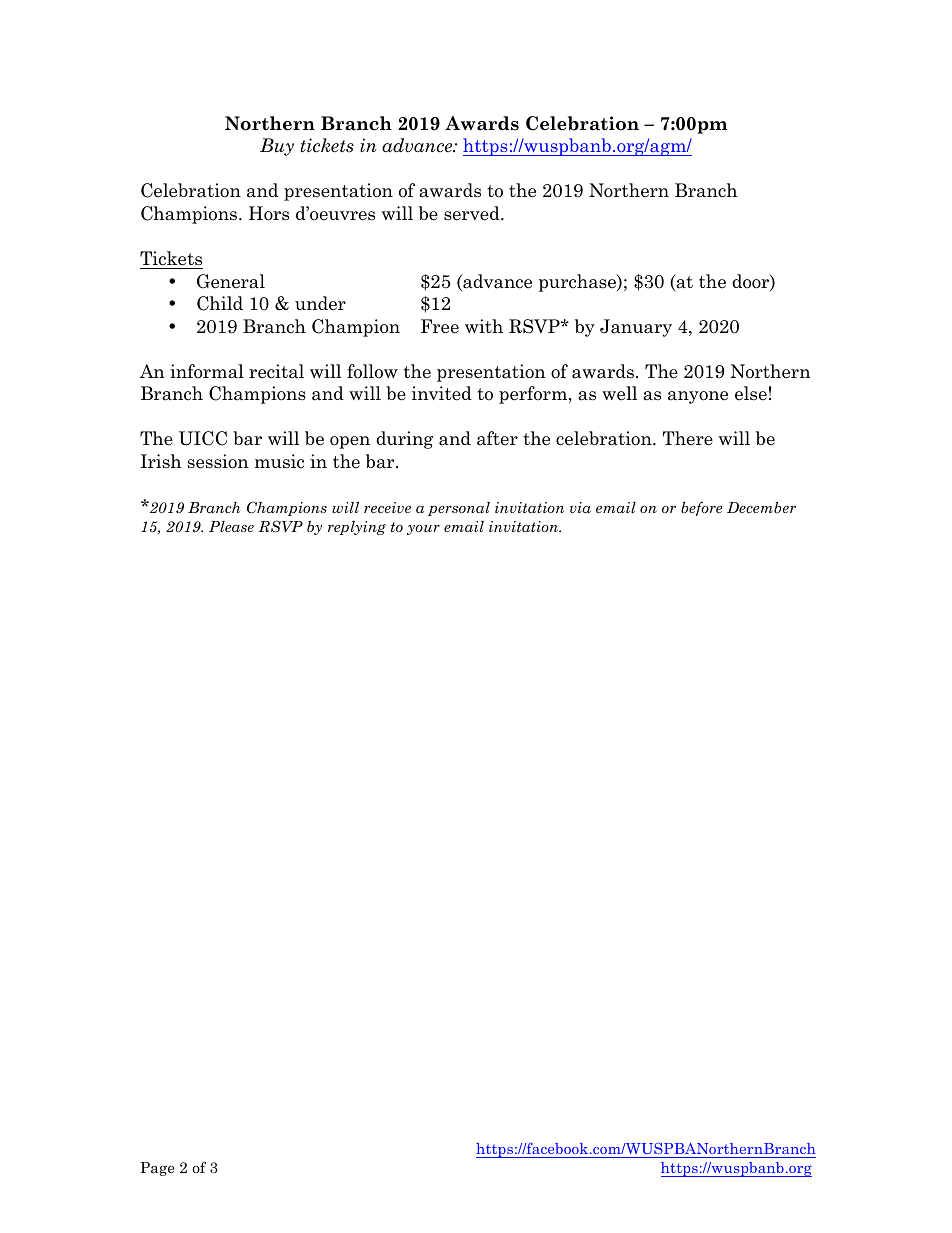 The width and height of the image is (952, 1233). What do you see at coordinates (473, 213) in the image?
I see `served` at bounding box center [473, 213].
